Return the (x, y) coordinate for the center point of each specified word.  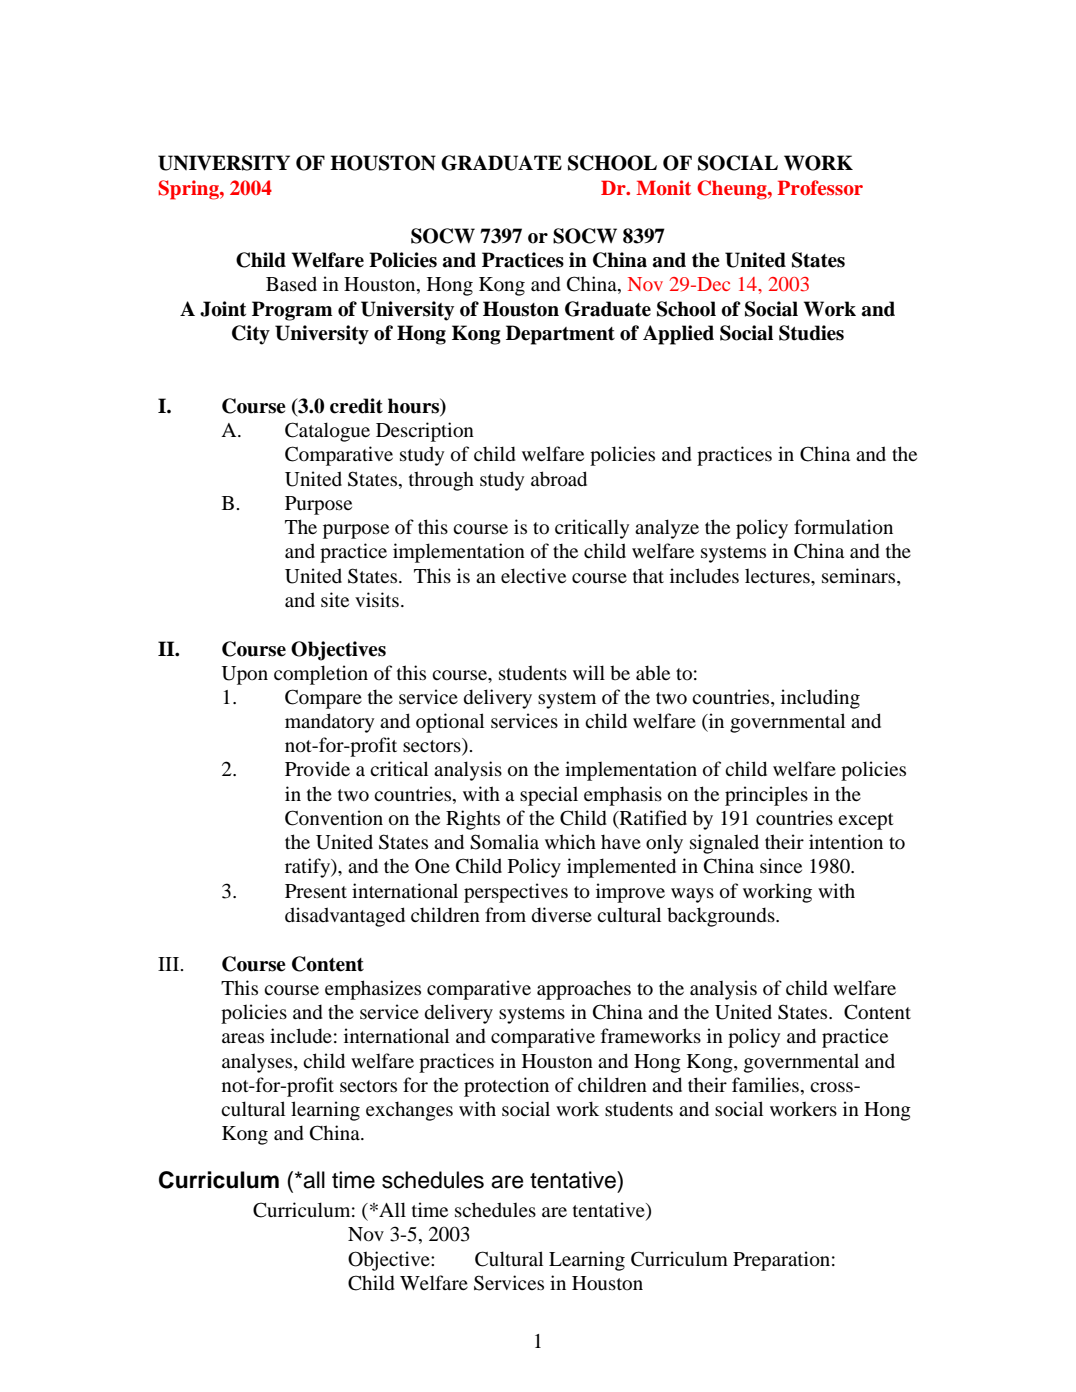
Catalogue (327, 432)
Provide (317, 769)
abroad (559, 479)
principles (766, 796)
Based (291, 283)
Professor (820, 188)
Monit (663, 188)
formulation (843, 527)
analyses (258, 1063)
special (549, 796)
